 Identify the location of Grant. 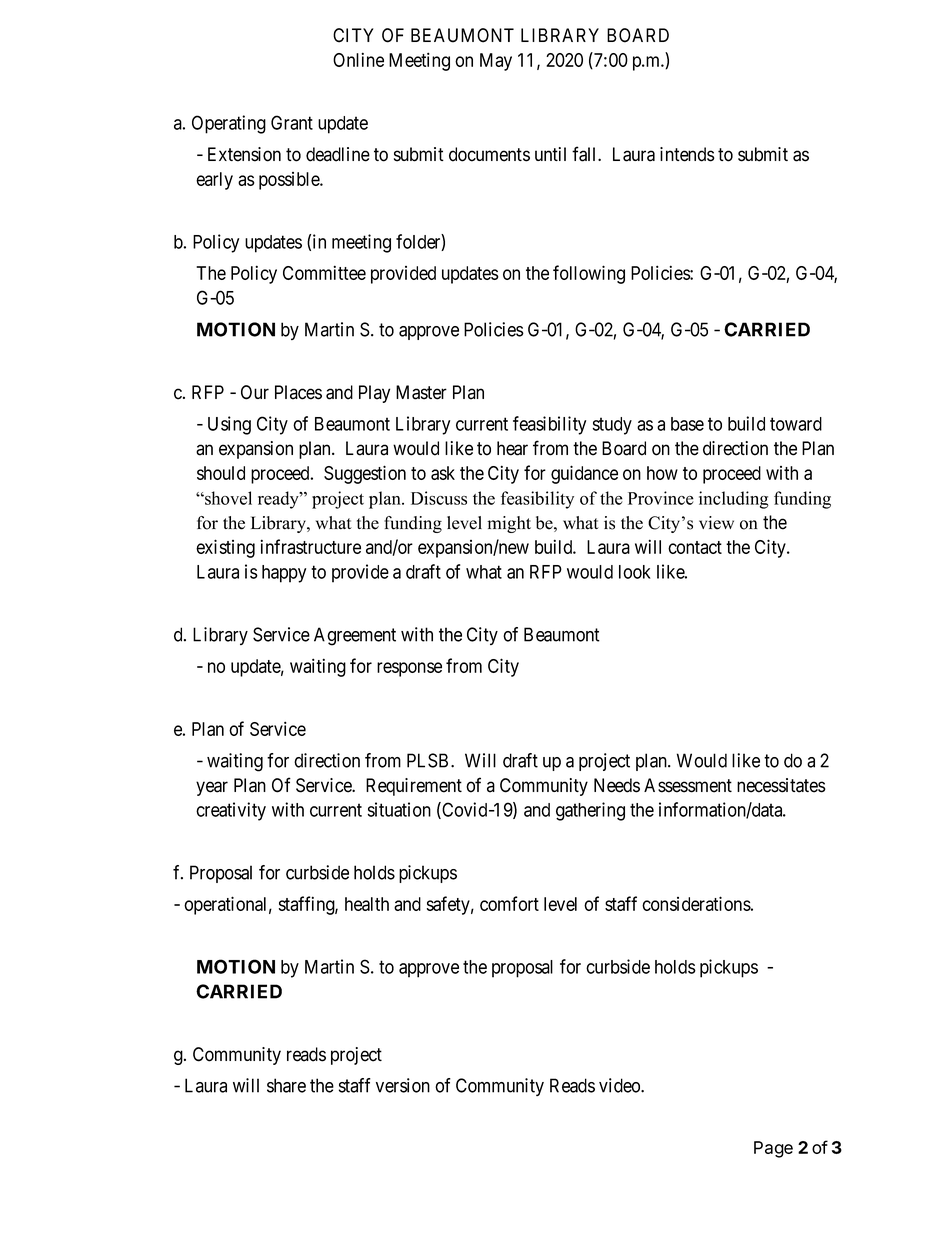
(292, 122).
